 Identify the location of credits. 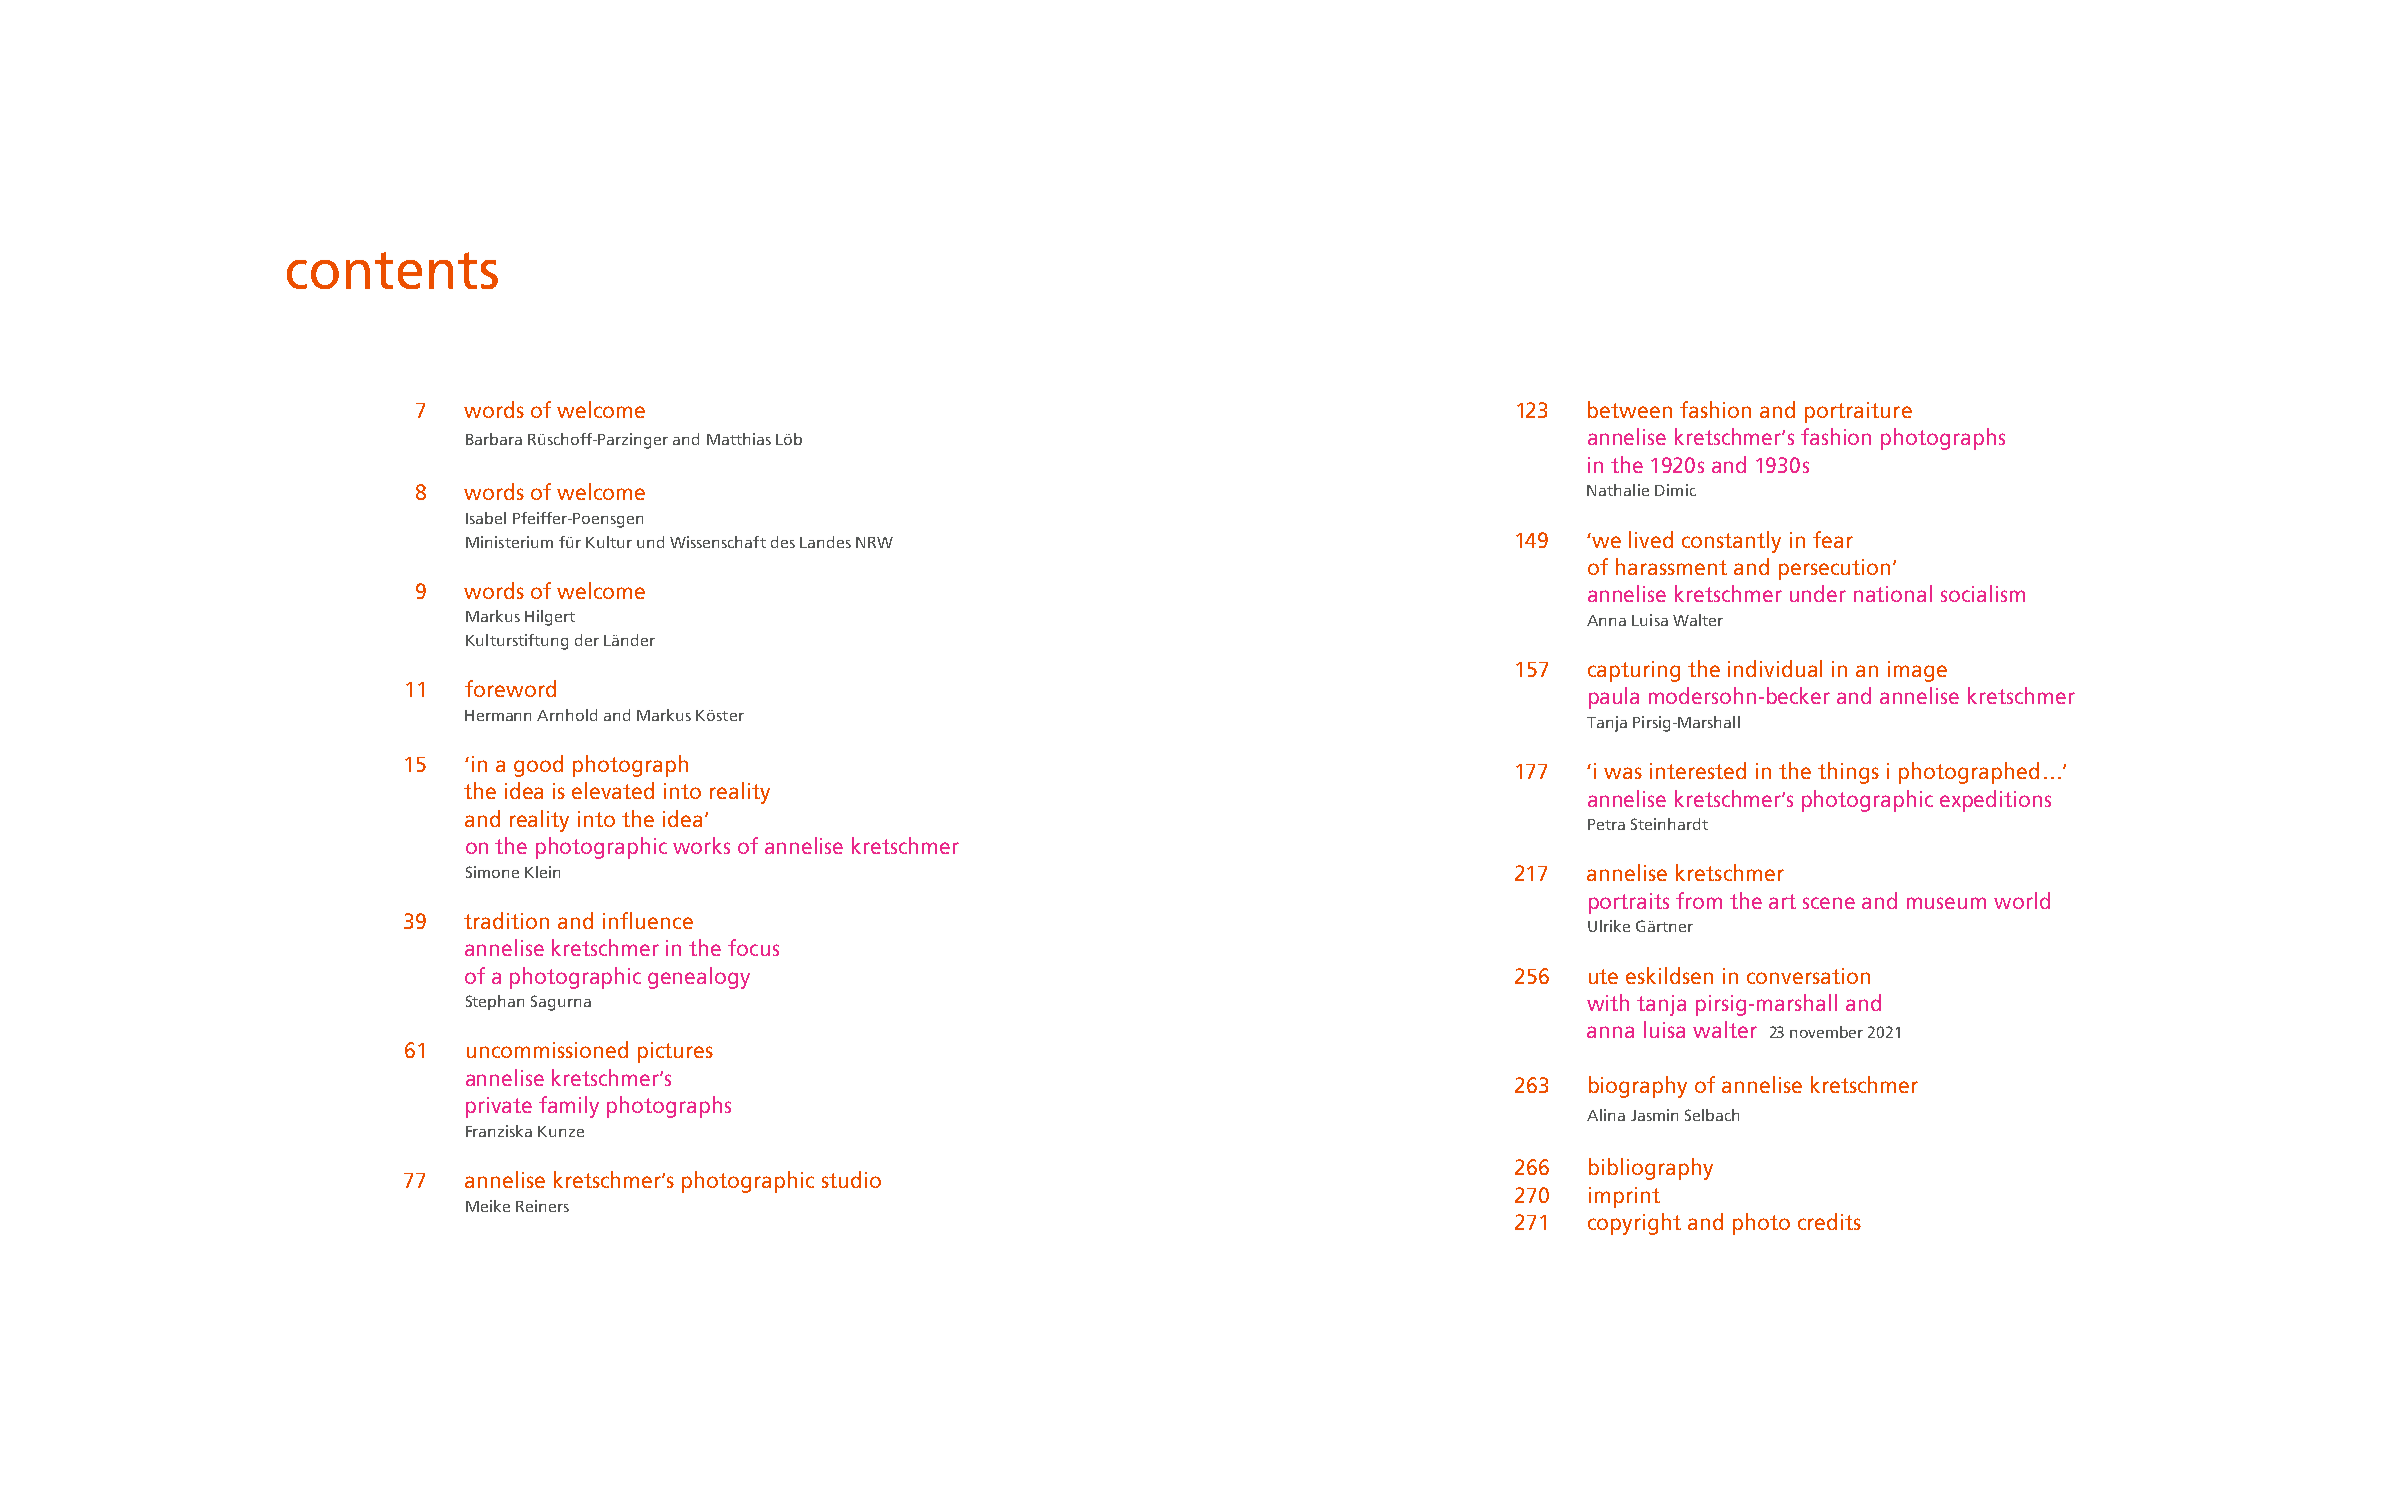
(1829, 1221).
